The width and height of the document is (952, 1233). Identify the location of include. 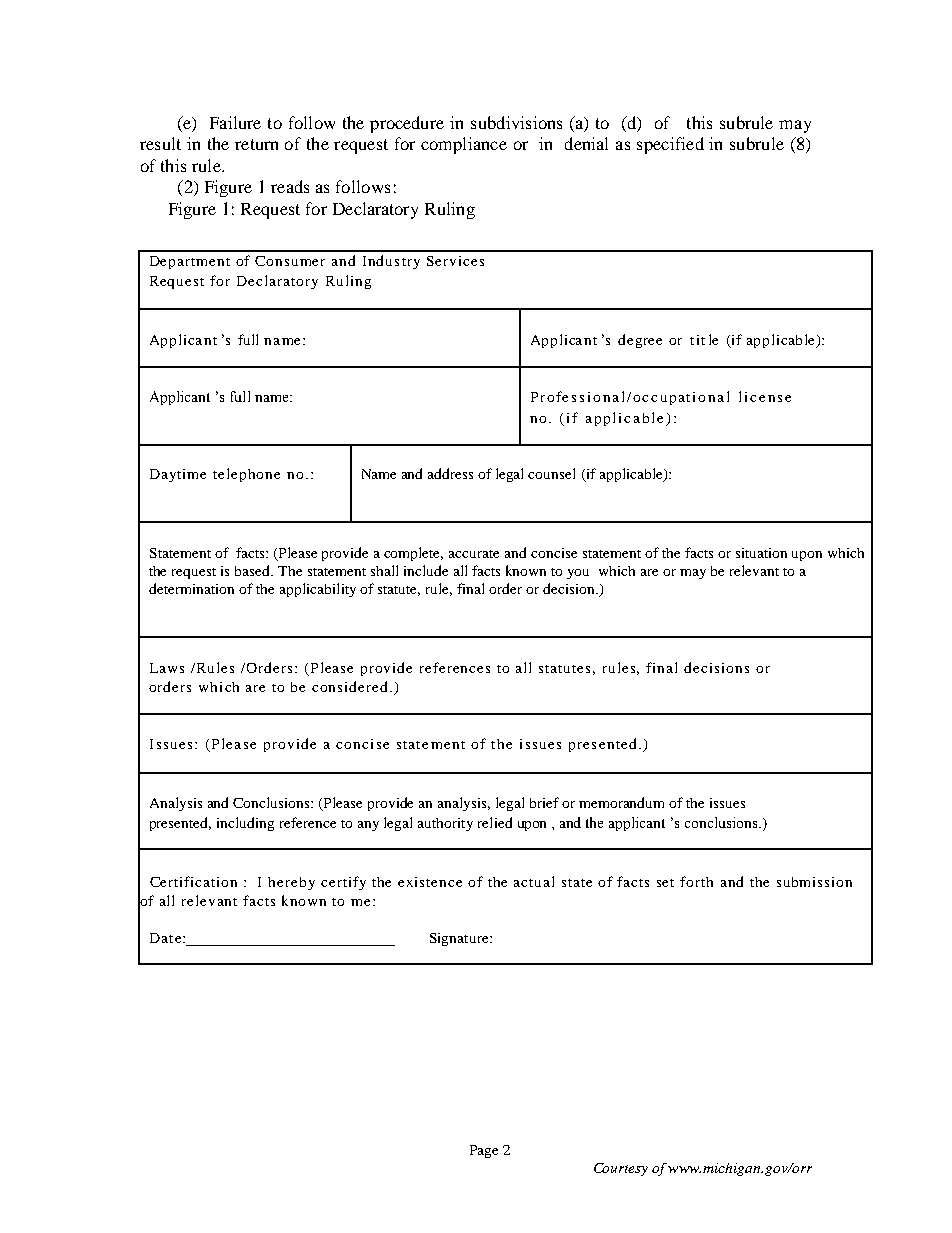
(426, 570).
